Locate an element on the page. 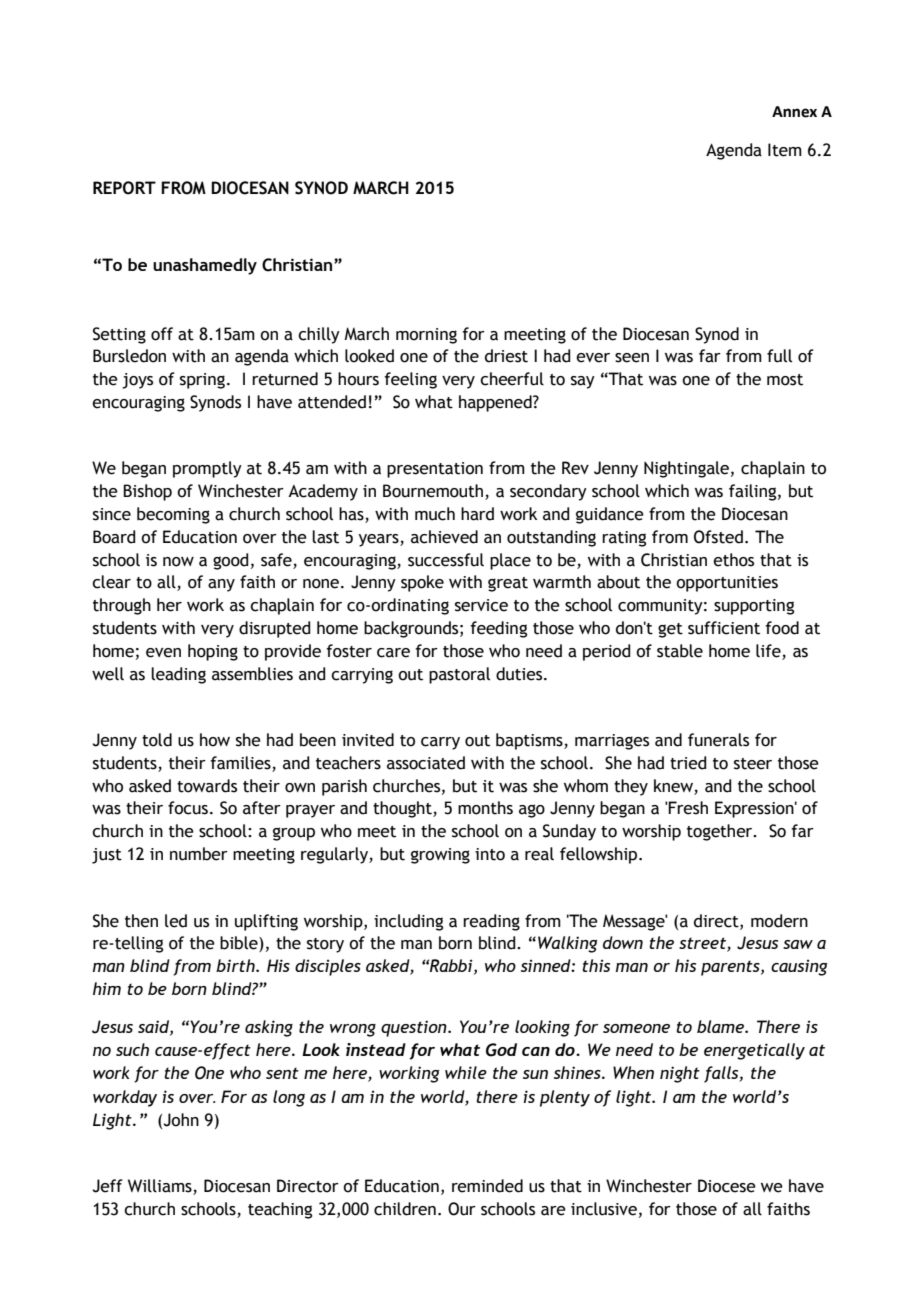 The height and width of the page is (1308, 924). leading is located at coordinates (178, 675).
